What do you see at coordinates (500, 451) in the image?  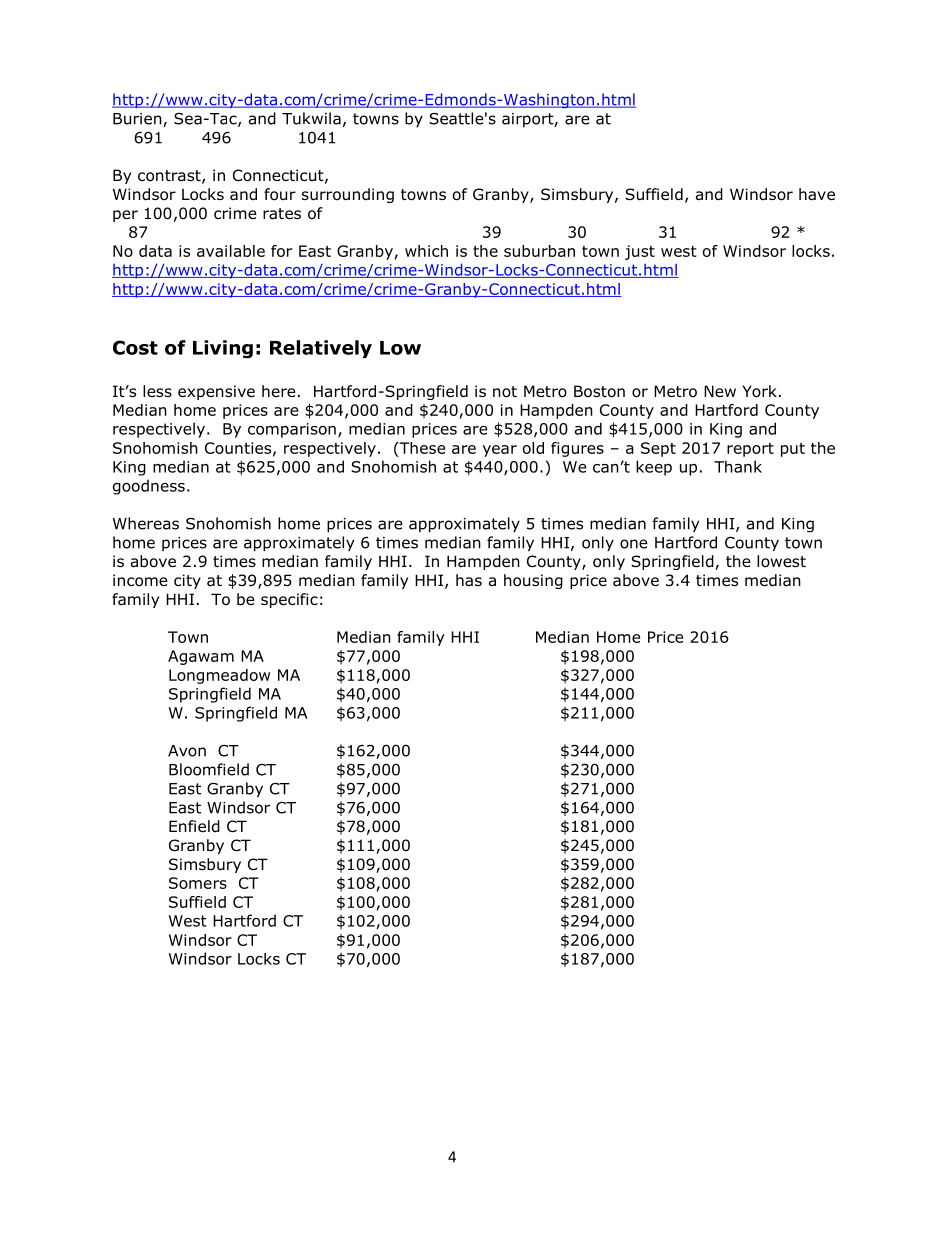 I see `year` at bounding box center [500, 451].
